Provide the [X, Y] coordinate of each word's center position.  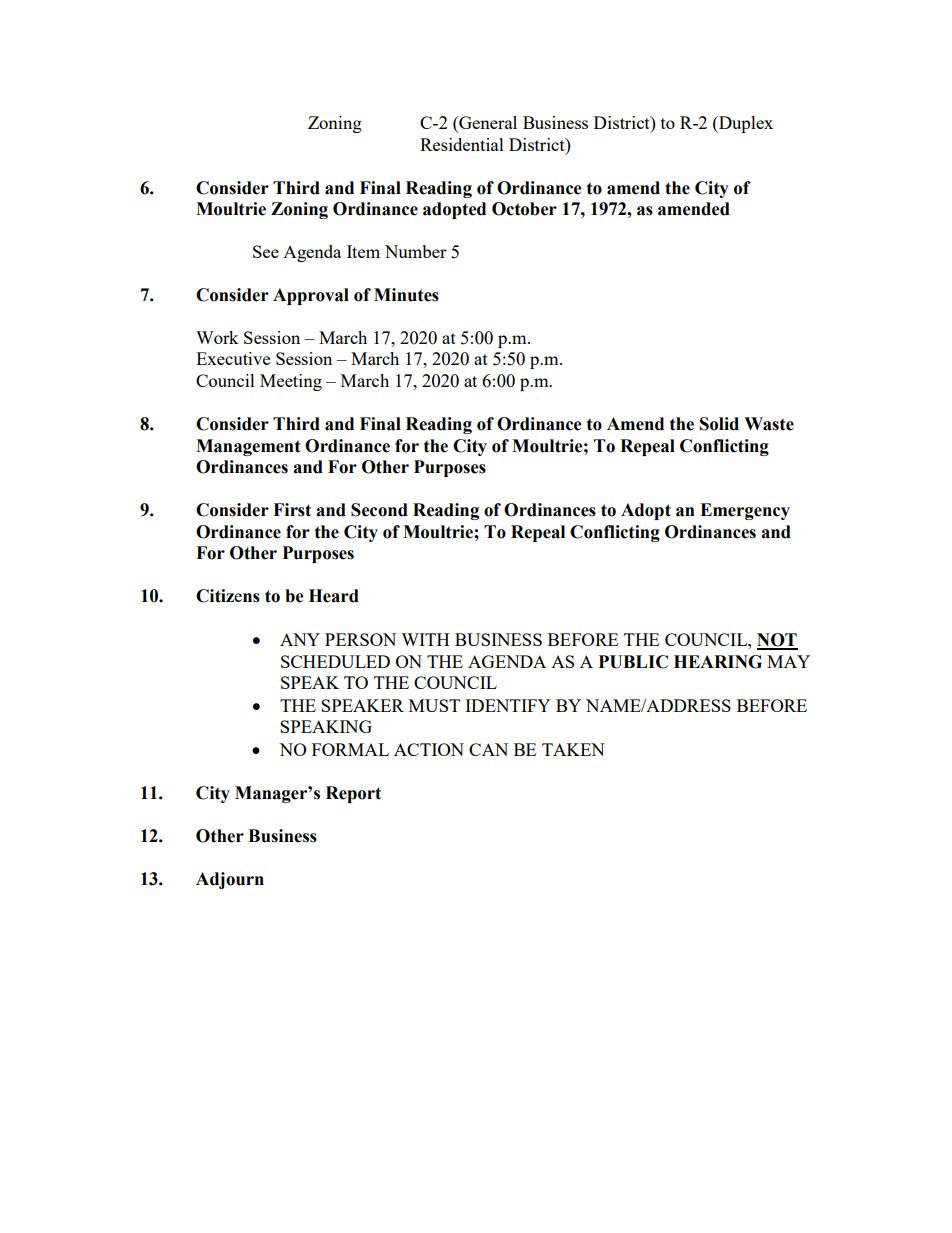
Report [353, 794]
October [524, 209]
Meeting [291, 382]
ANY [300, 639]
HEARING [718, 662]
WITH [425, 639]
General [487, 124]
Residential [462, 144]
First [292, 510]
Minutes [406, 295]
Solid [719, 424]
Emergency [745, 511]
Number [416, 251]
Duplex [745, 124]
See [266, 251]
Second [379, 510]
